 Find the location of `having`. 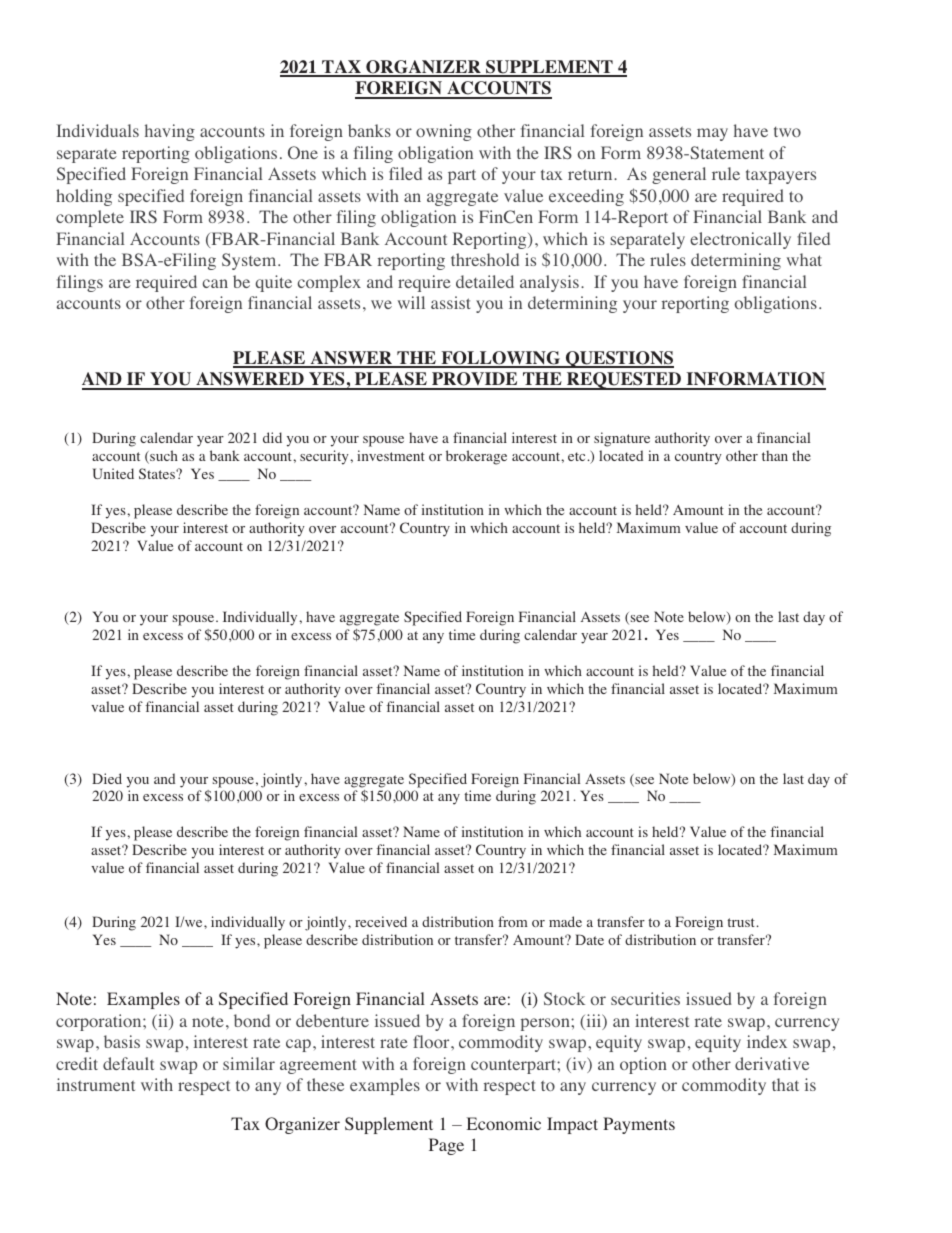

having is located at coordinates (170, 132).
